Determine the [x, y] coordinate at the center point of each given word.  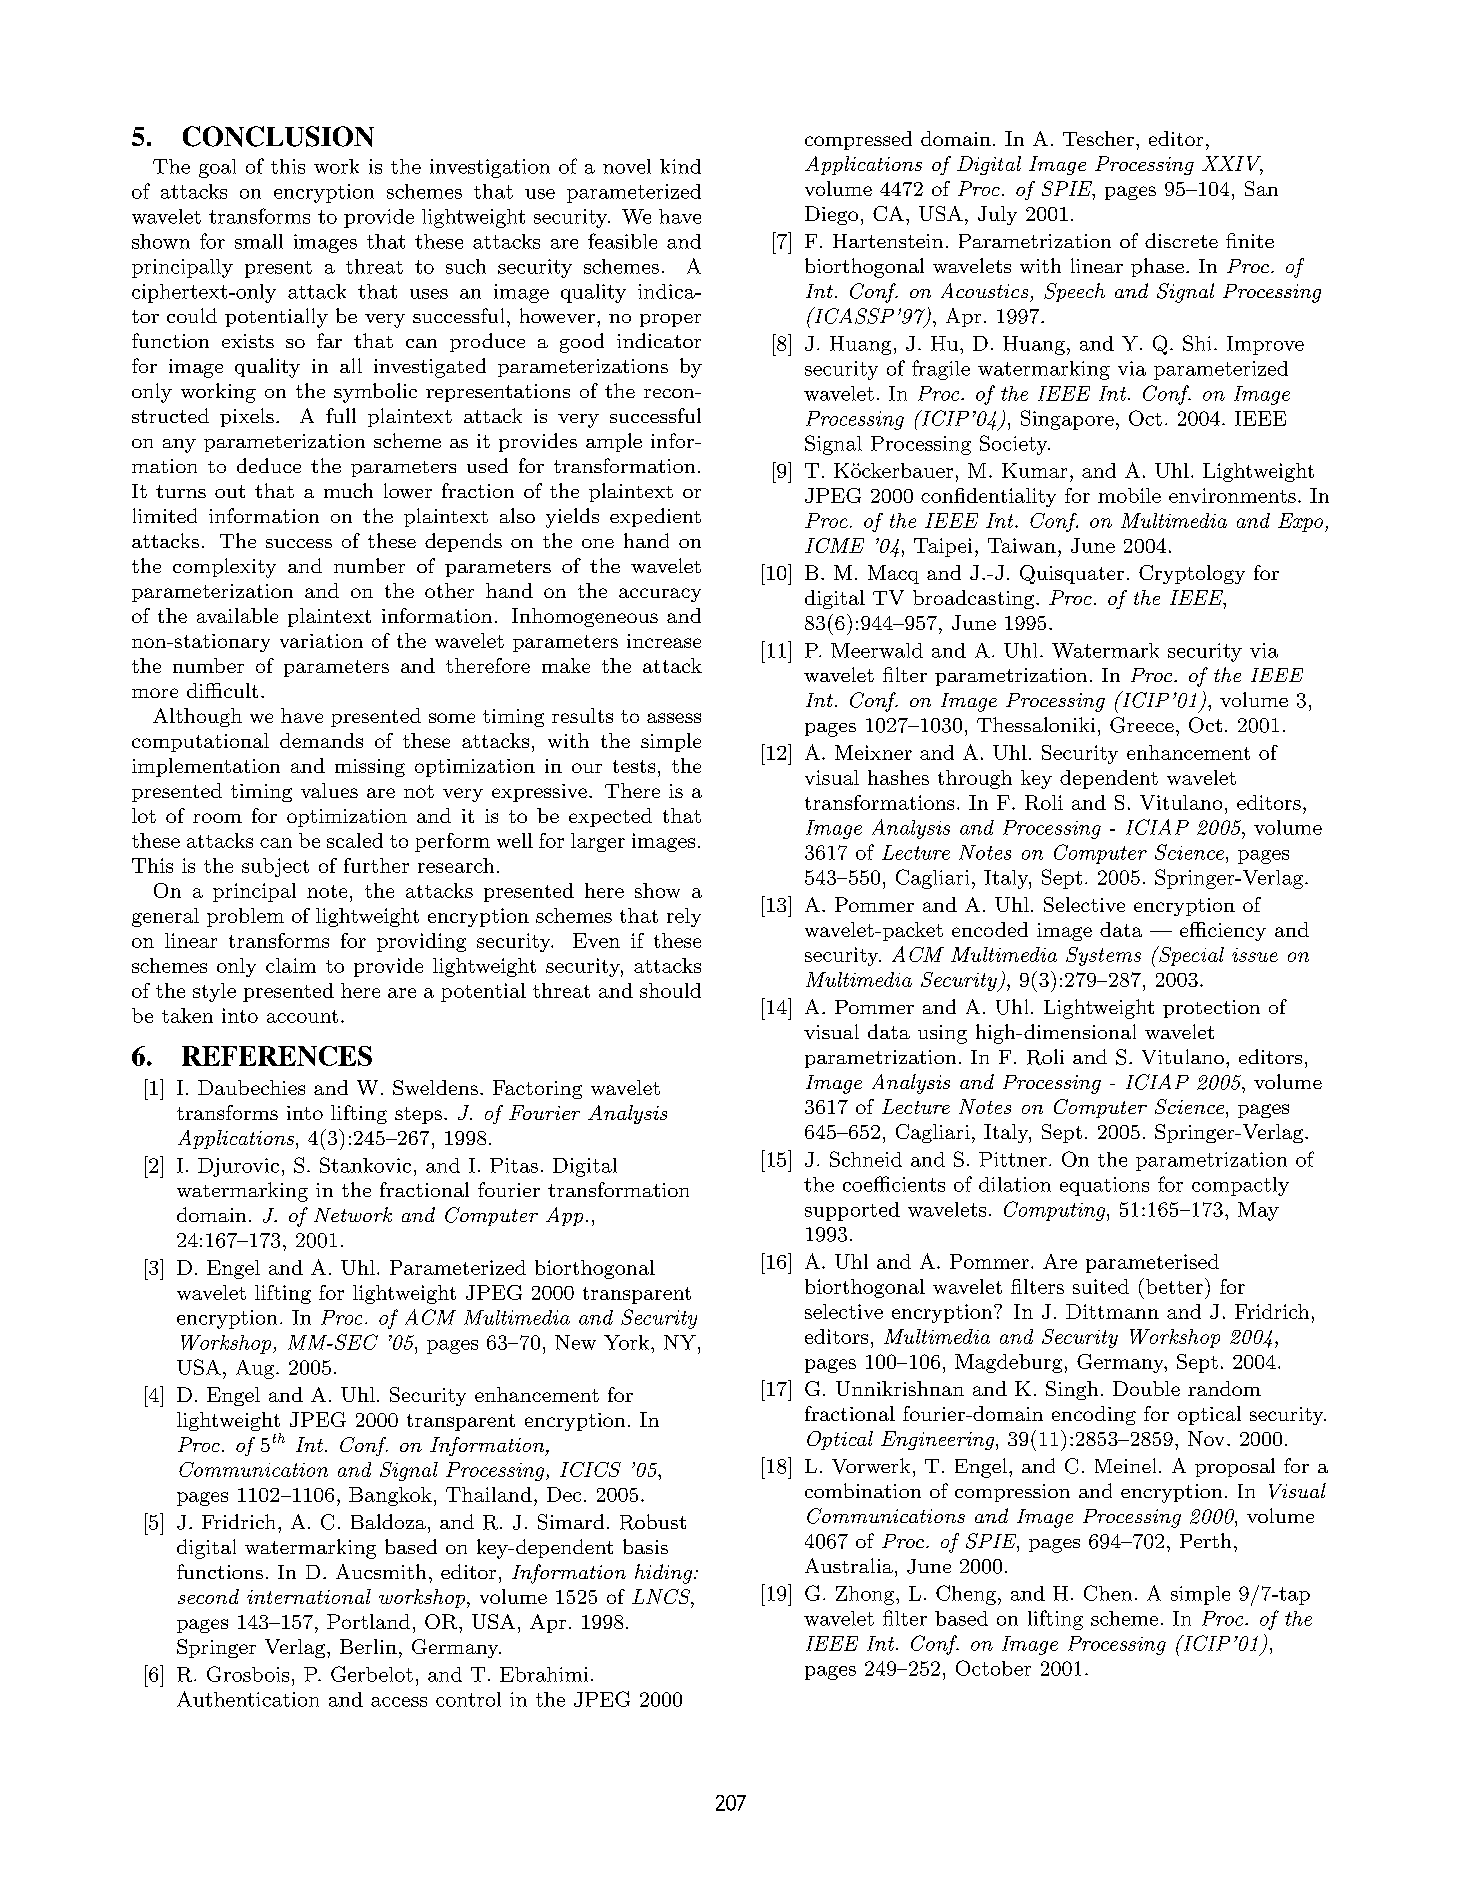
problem [245, 917]
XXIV [1232, 165]
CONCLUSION [278, 136]
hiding [665, 1574]
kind [680, 166]
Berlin [368, 1646]
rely [684, 917]
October [993, 1668]
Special [1190, 956]
